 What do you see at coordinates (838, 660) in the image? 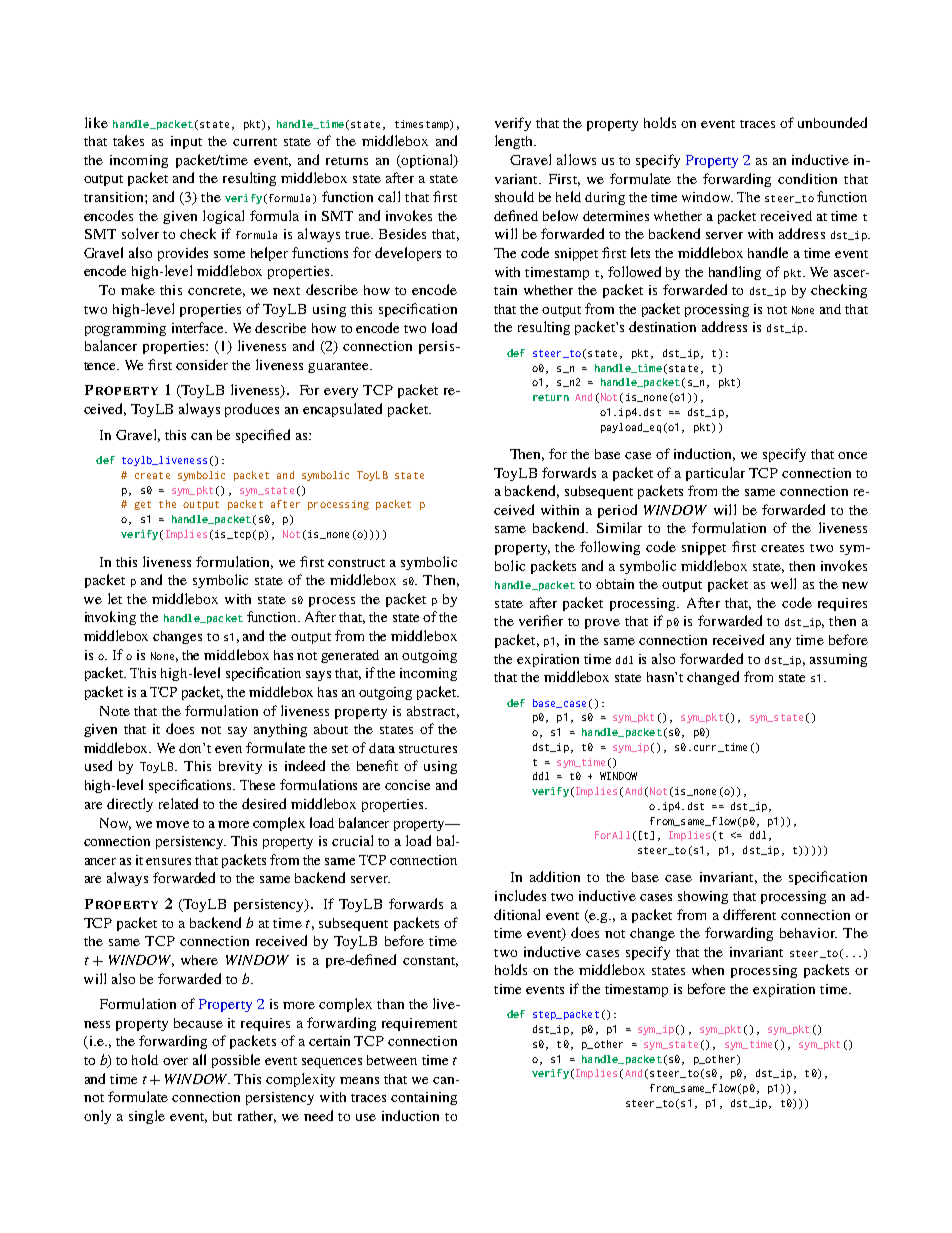
I see `assuming` at bounding box center [838, 660].
